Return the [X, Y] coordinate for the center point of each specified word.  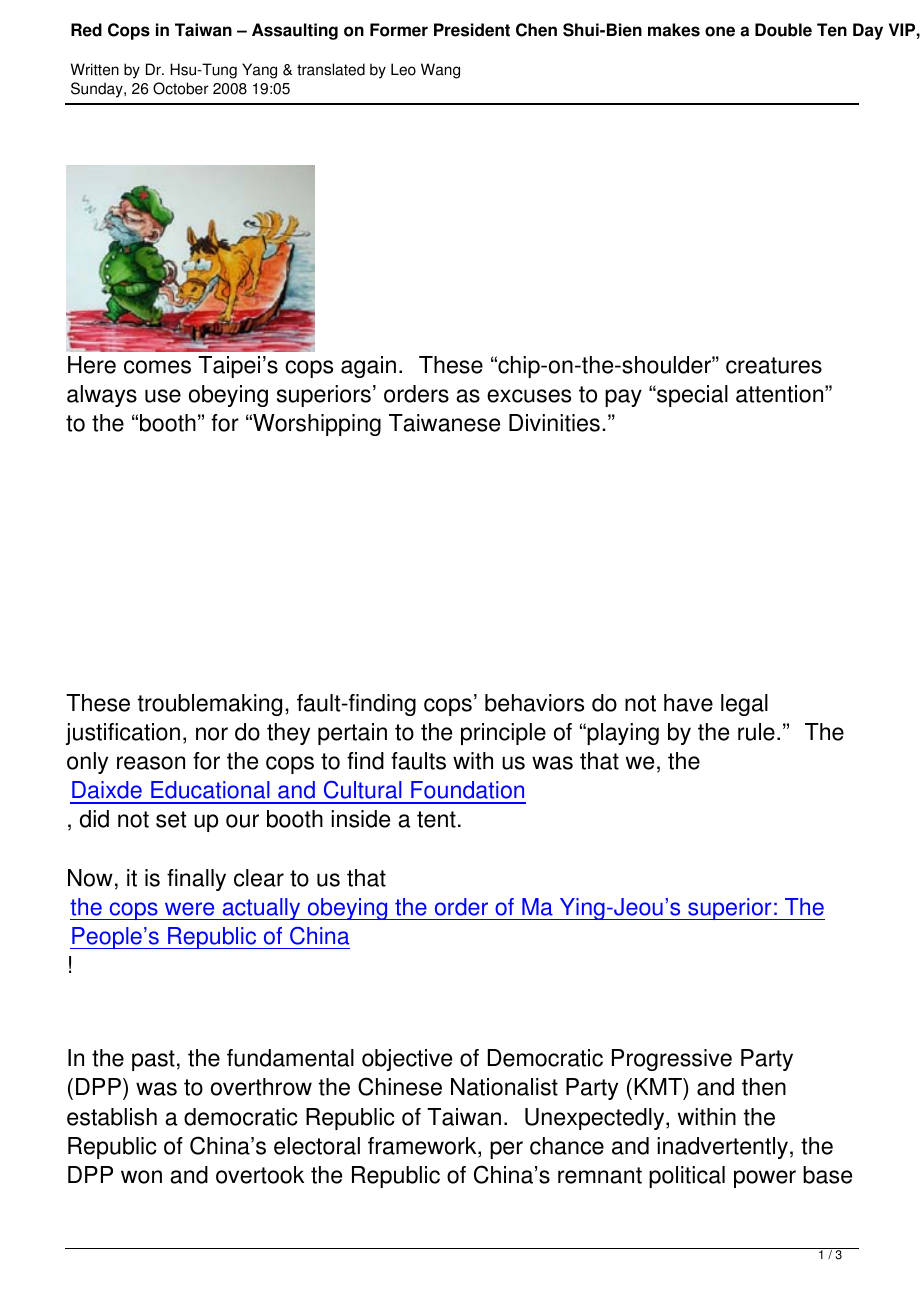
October [181, 88]
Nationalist [504, 1087]
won [141, 1177]
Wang [440, 71]
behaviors [534, 703]
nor [212, 734]
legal [744, 705]
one [720, 31]
